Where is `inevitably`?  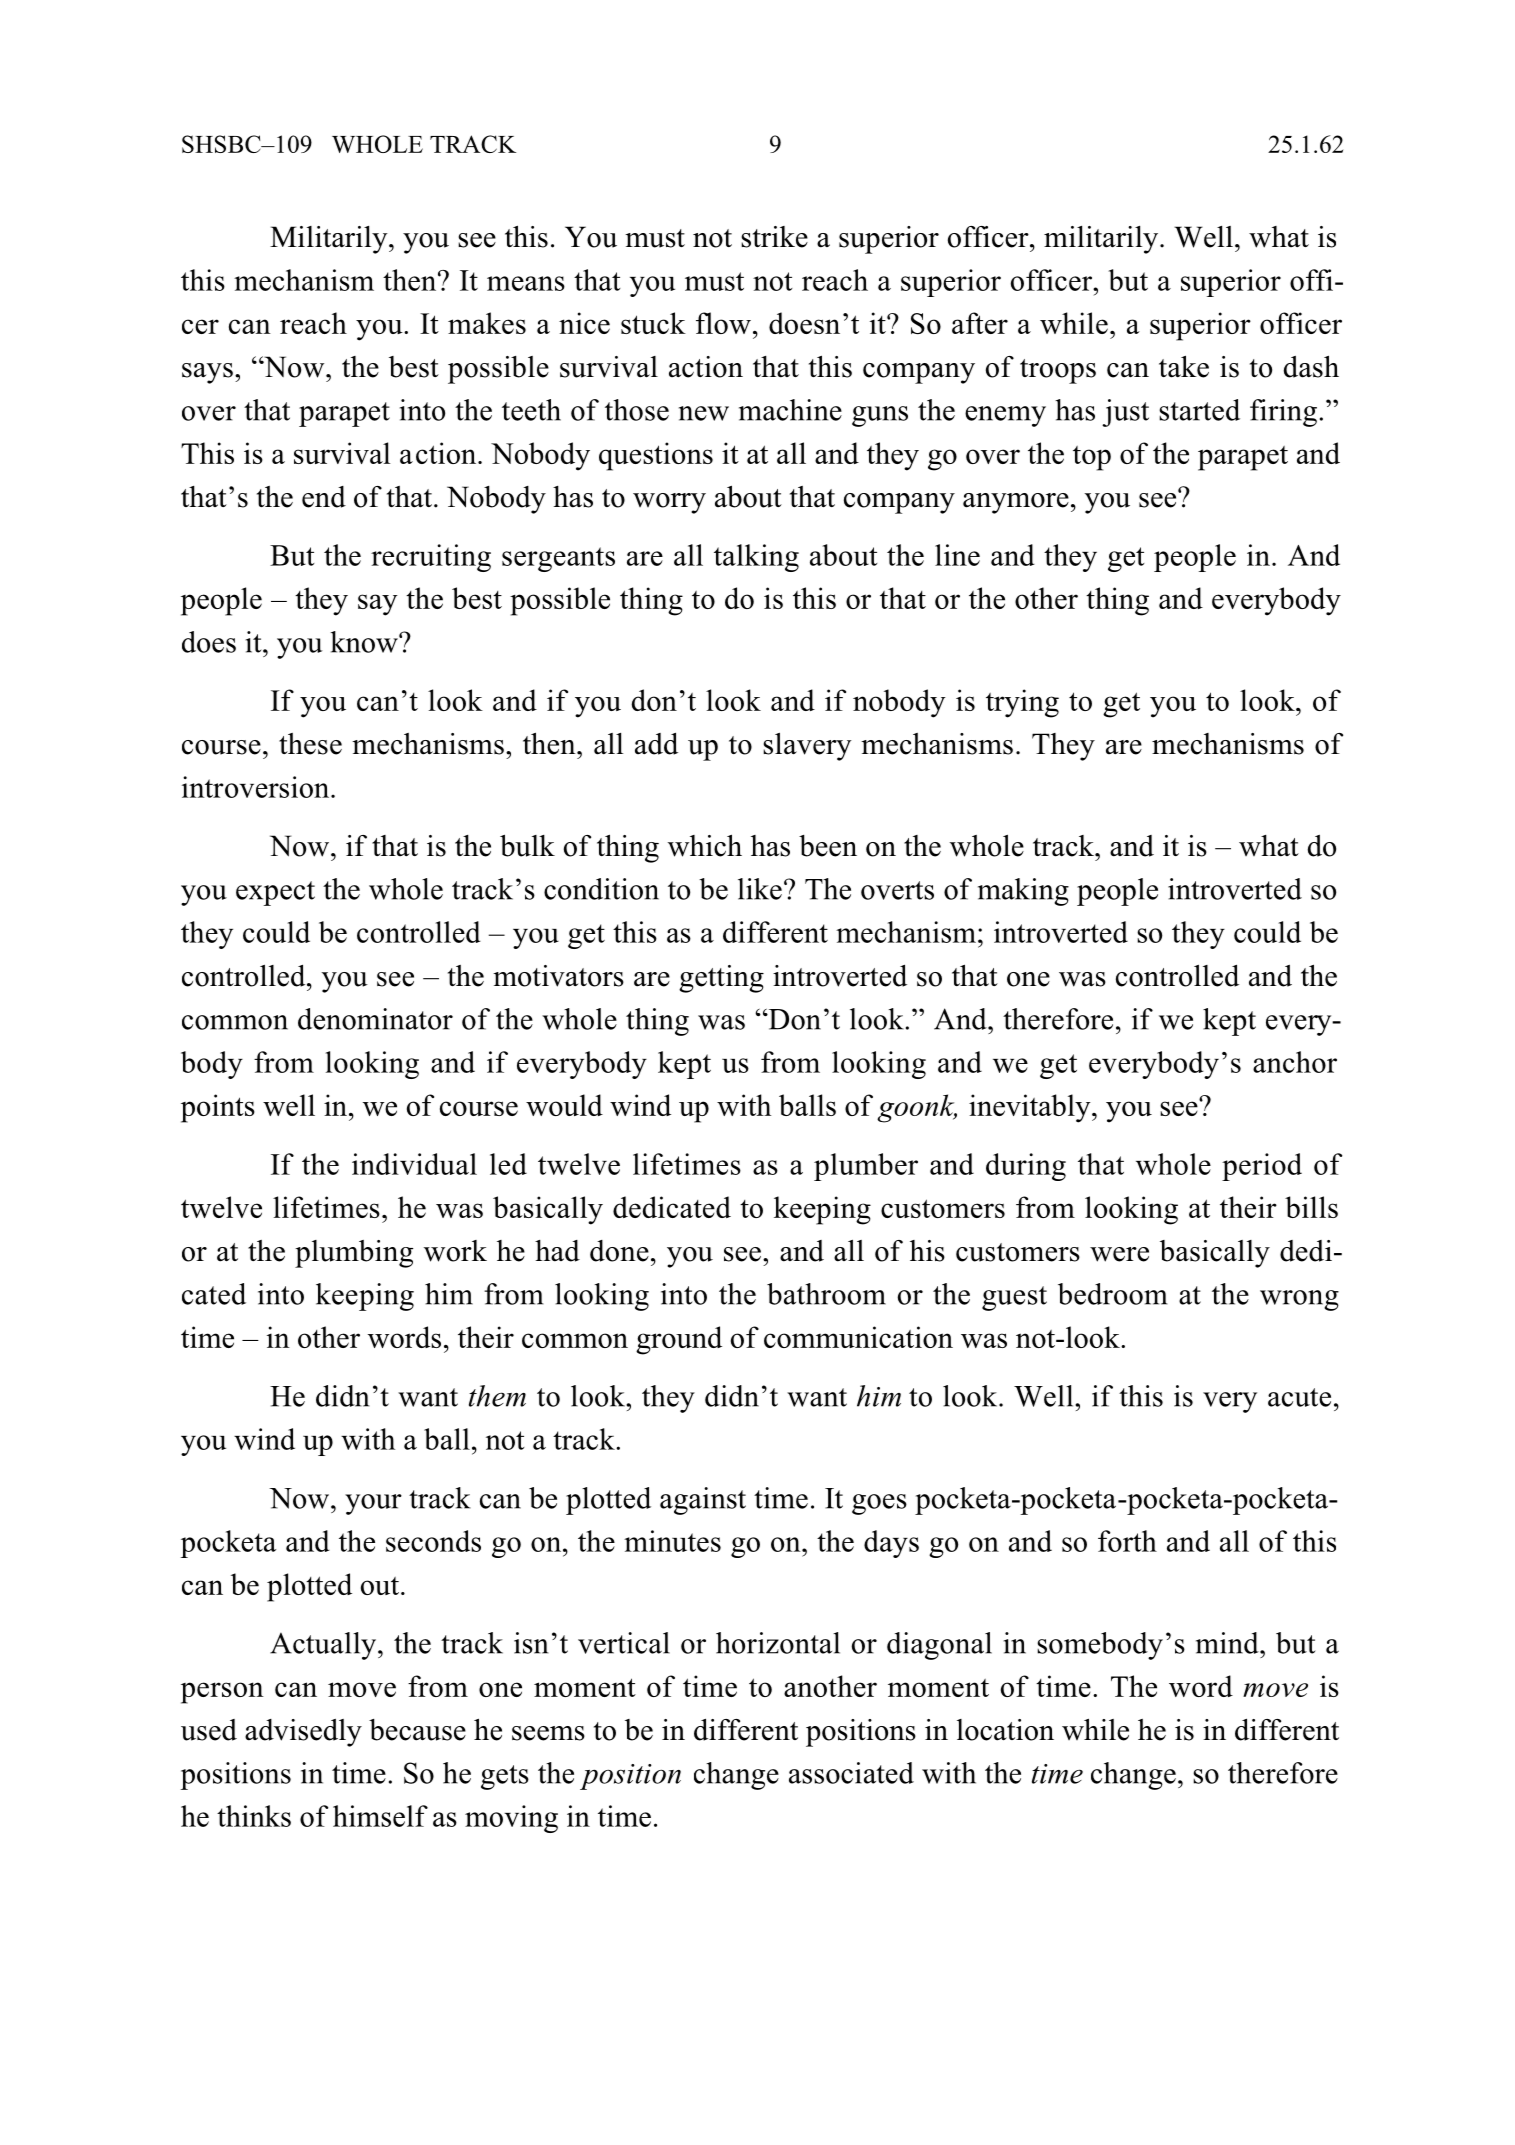
inevitably is located at coordinates (1031, 1108).
